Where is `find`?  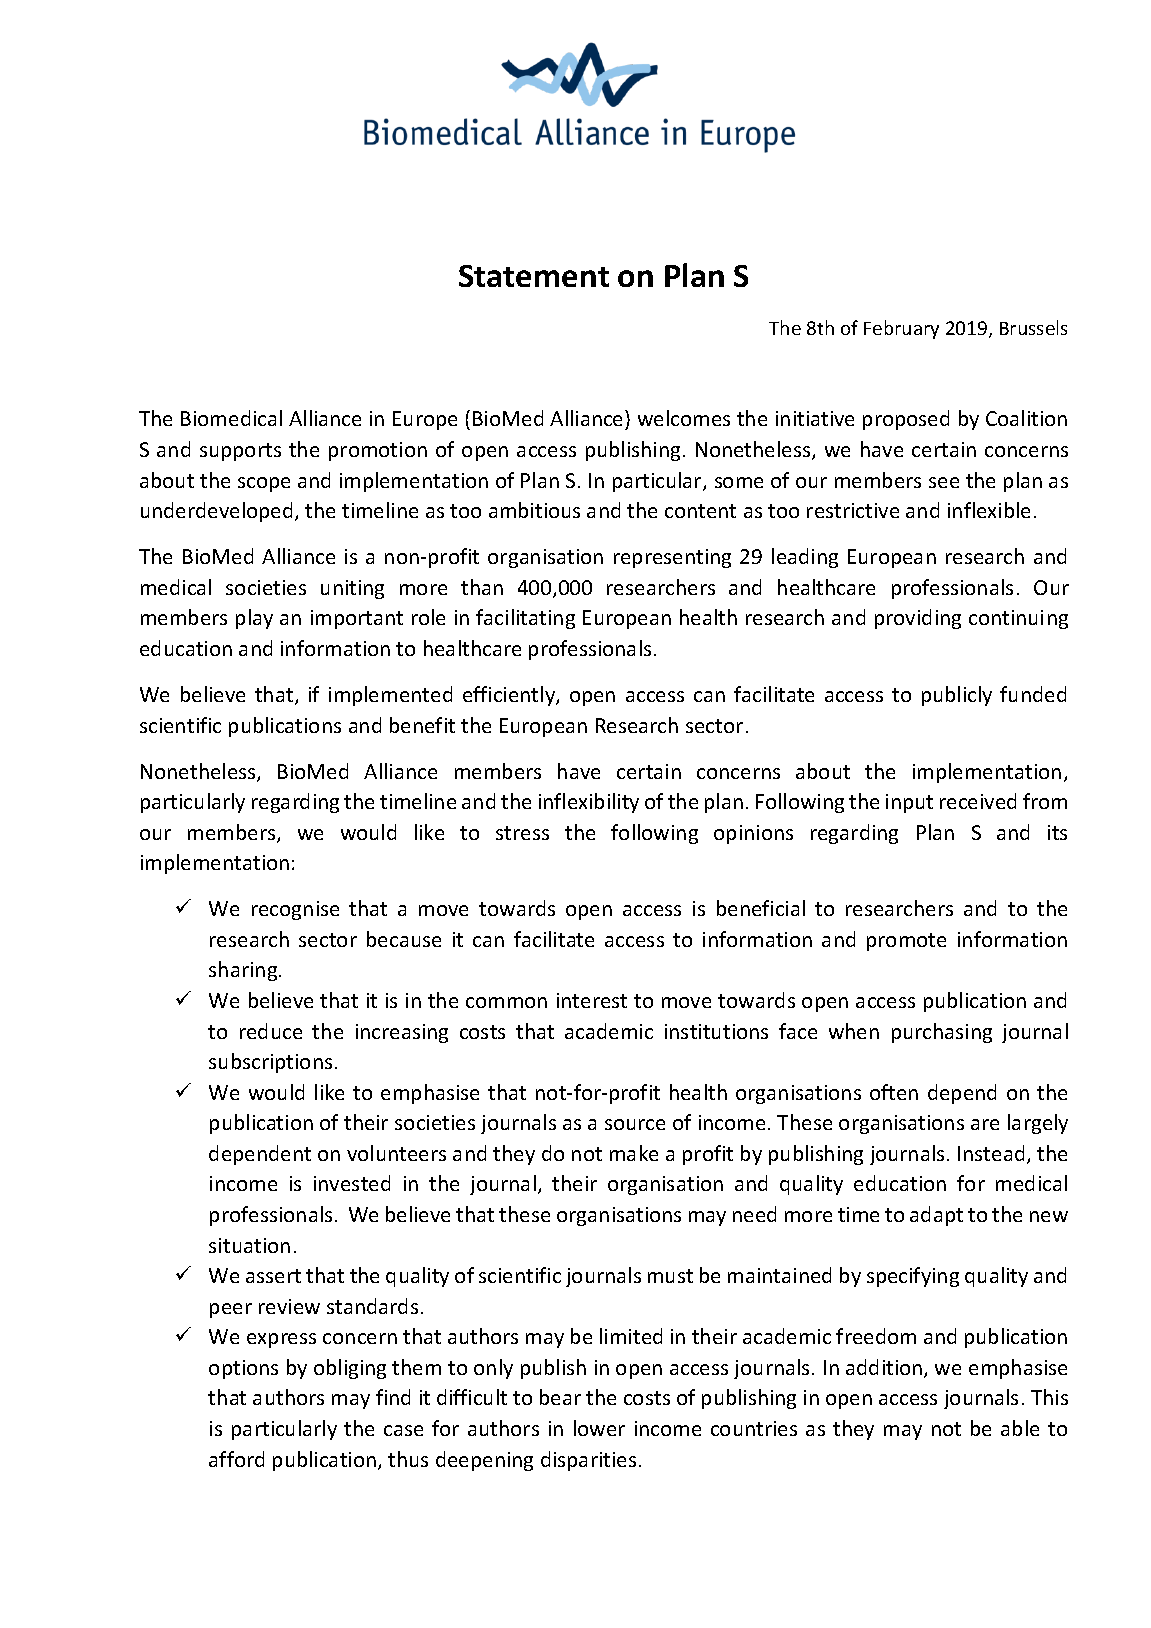 find is located at coordinates (393, 1397).
